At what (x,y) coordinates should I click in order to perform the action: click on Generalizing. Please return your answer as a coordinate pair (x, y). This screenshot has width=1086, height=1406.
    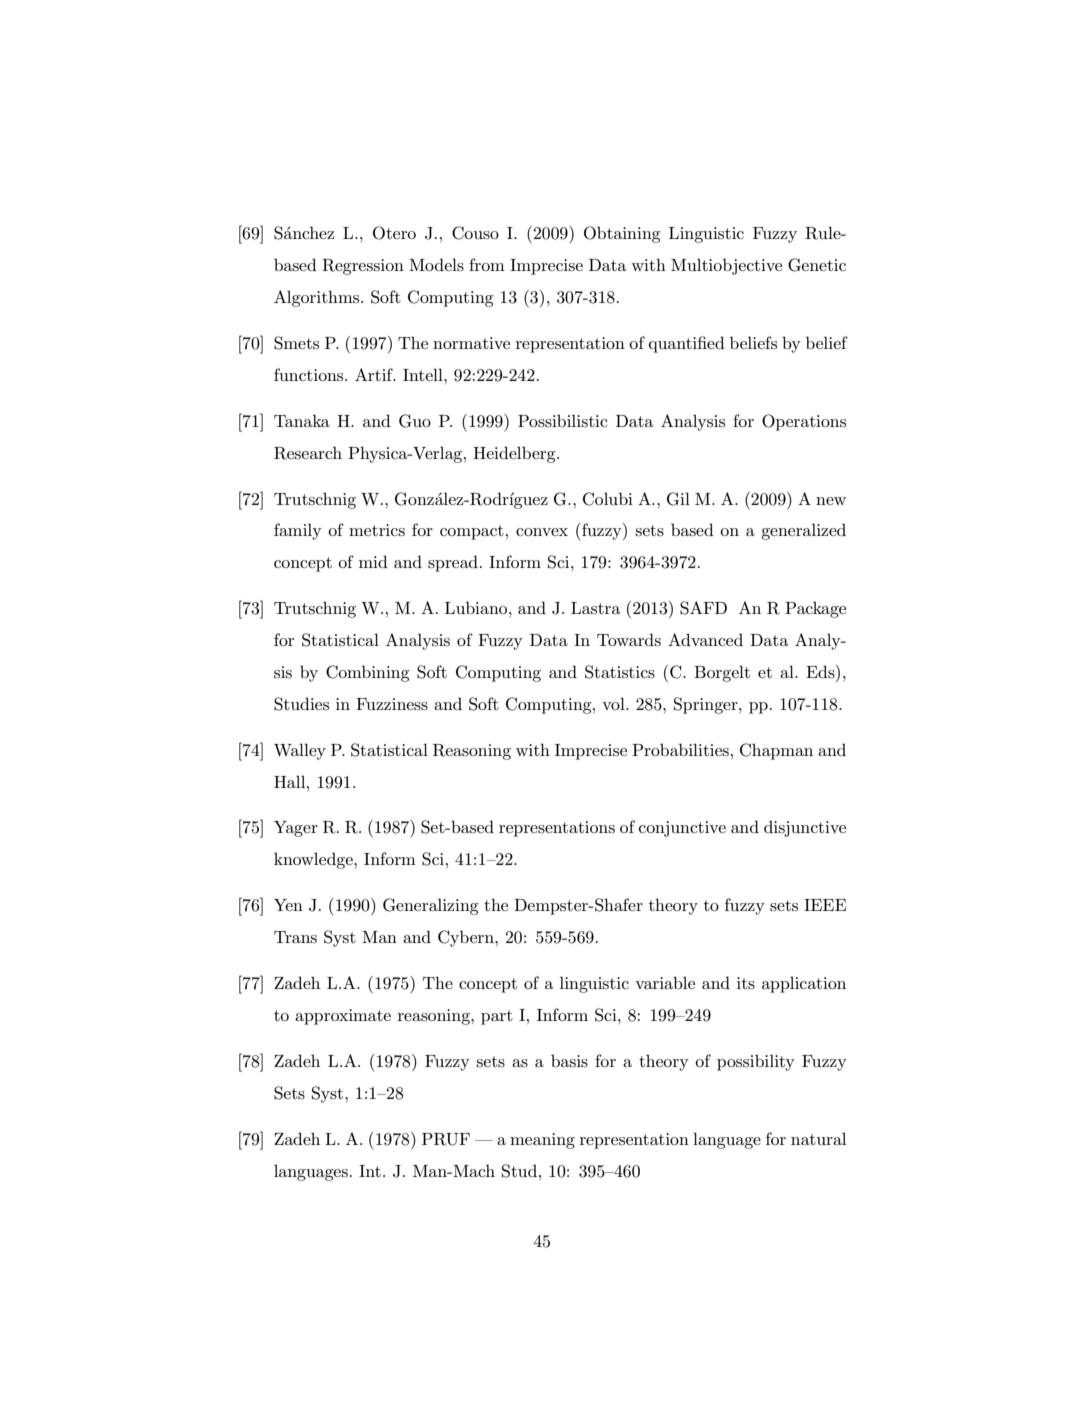
    Looking at the image, I should click on (431, 906).
